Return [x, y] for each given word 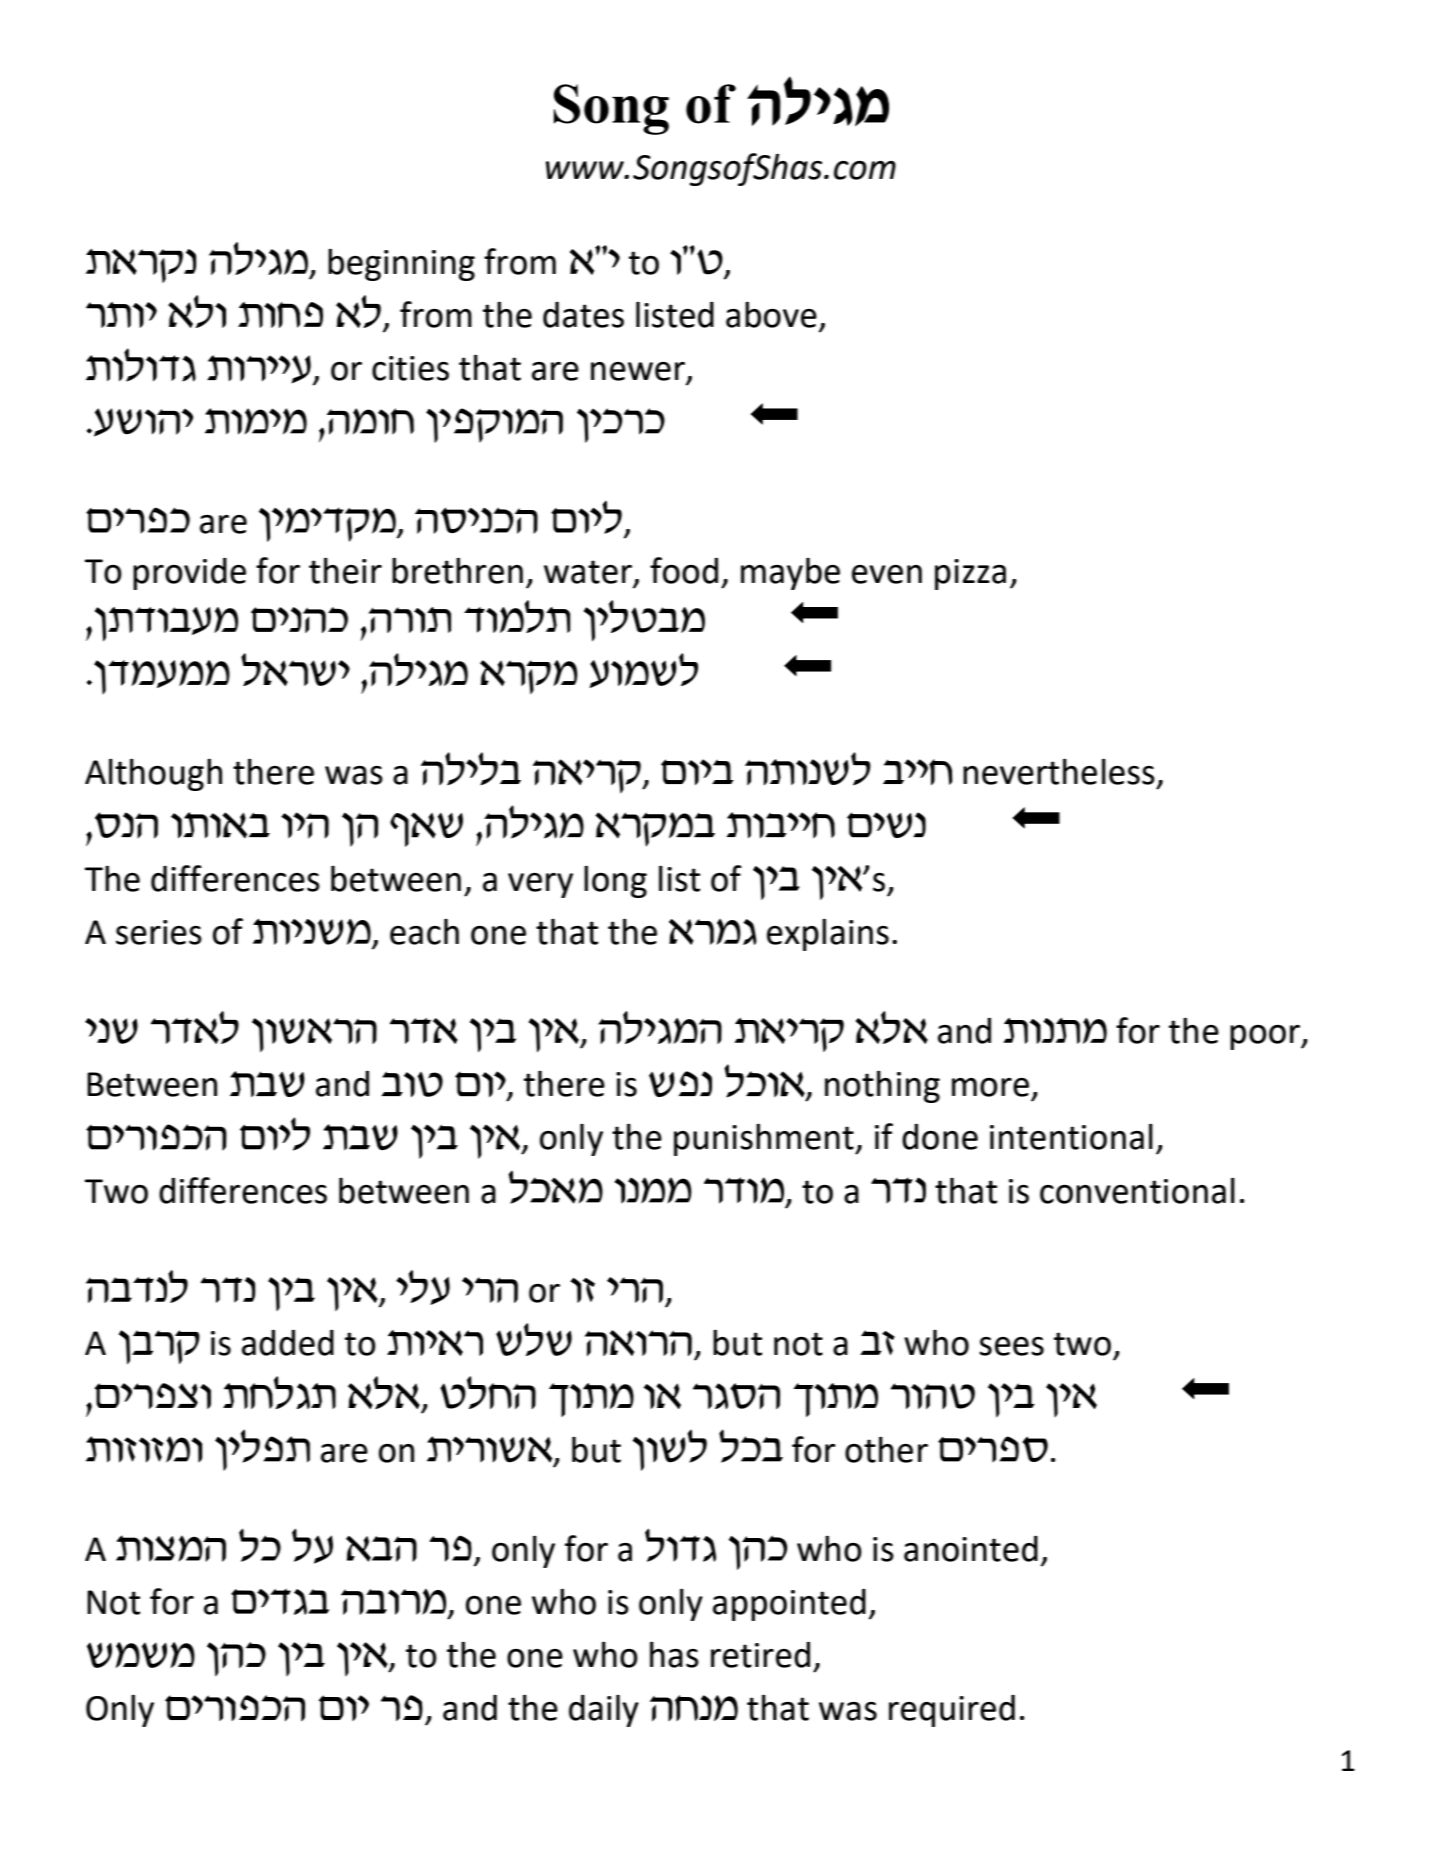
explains [828, 935]
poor [1266, 1037]
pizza [970, 574]
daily [604, 1711]
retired [760, 1654]
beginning [401, 265]
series [159, 932]
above [771, 315]
